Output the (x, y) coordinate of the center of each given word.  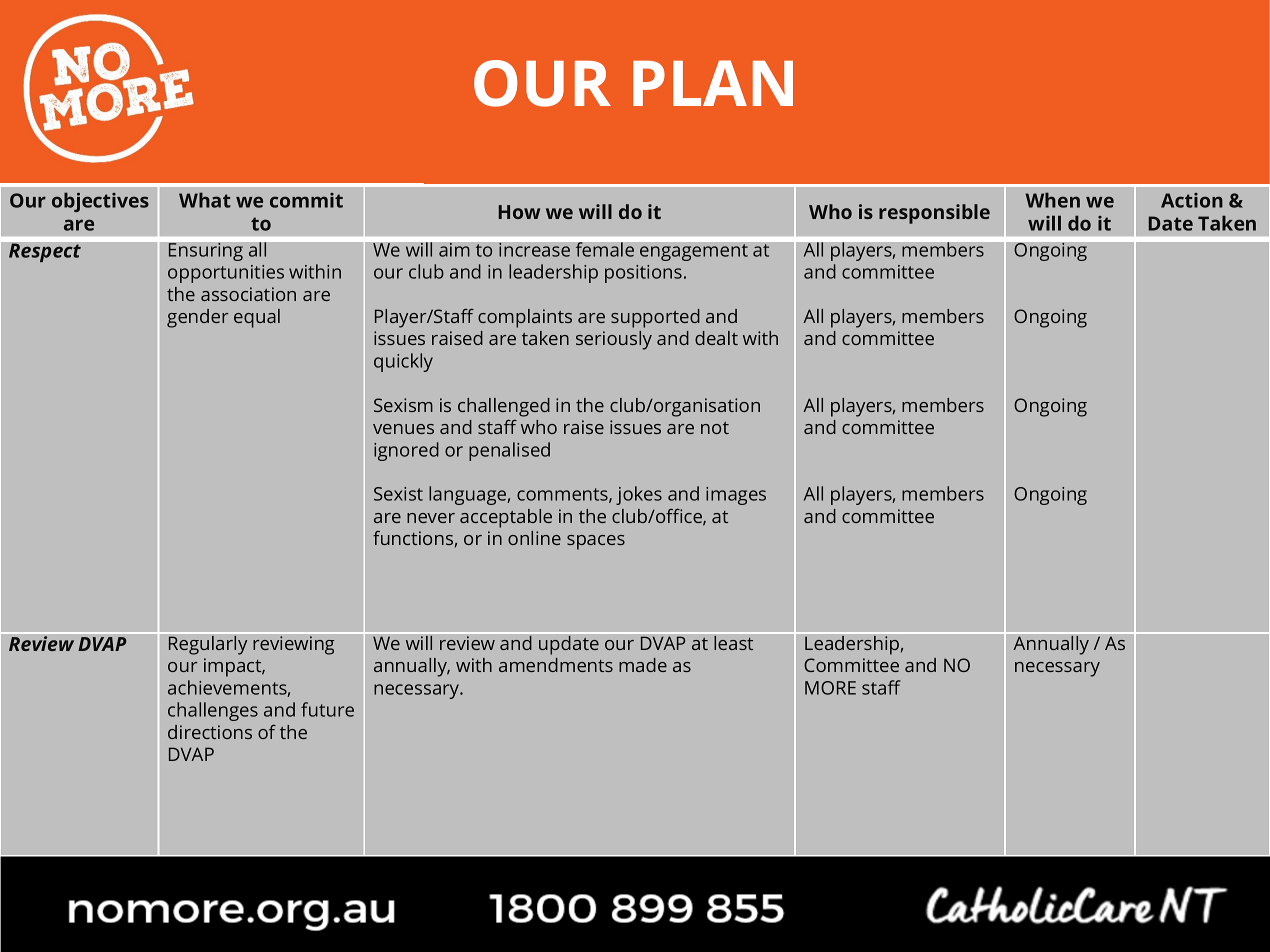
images (736, 496)
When (1053, 200)
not (715, 428)
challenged (504, 407)
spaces (596, 542)
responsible (934, 214)
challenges (213, 711)
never (431, 518)
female (604, 249)
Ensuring (205, 251)
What (205, 200)
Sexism (403, 405)
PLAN (713, 83)
